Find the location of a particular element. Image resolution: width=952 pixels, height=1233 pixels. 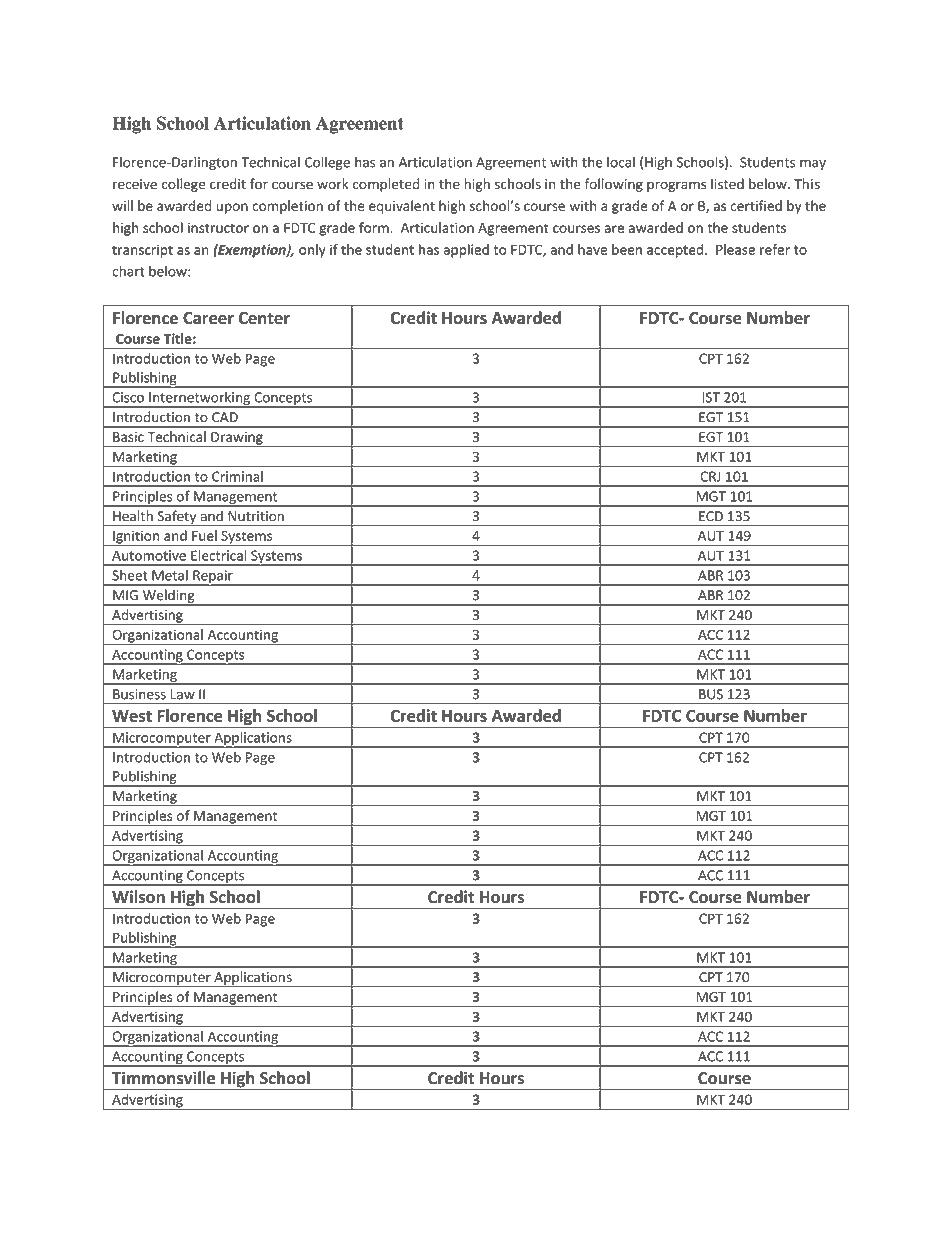

Fuel is located at coordinates (204, 535).
